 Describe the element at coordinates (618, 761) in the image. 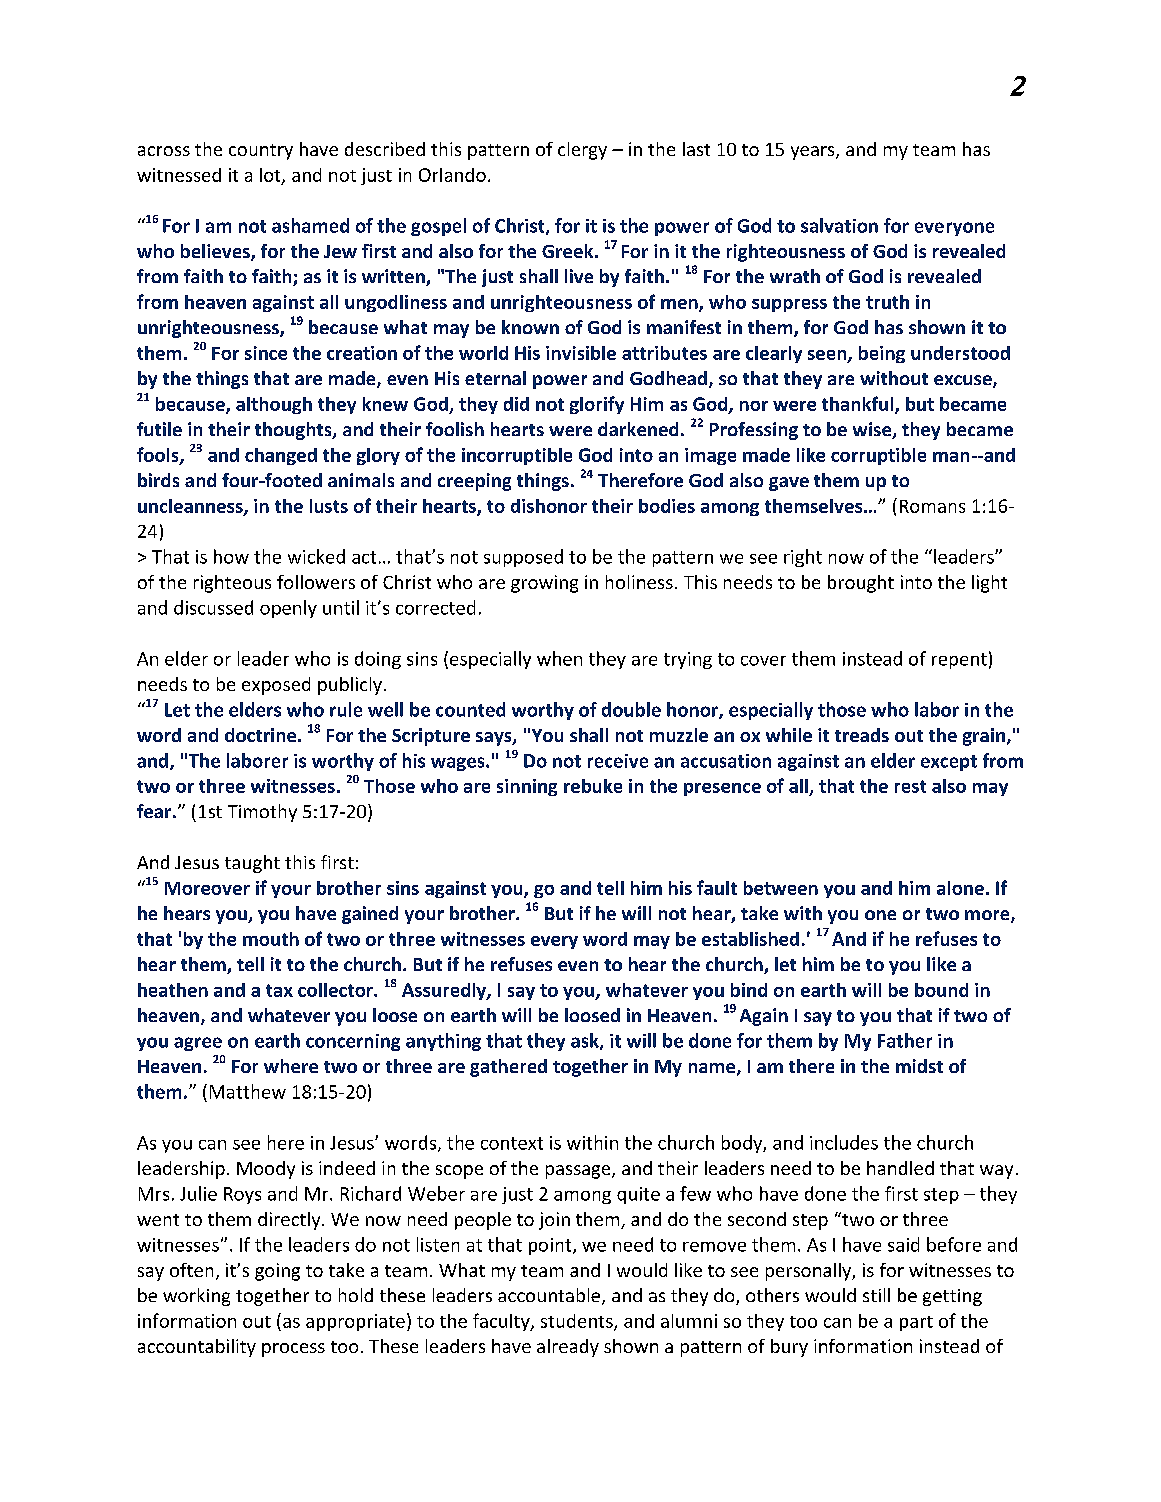

I see `receive` at that location.
